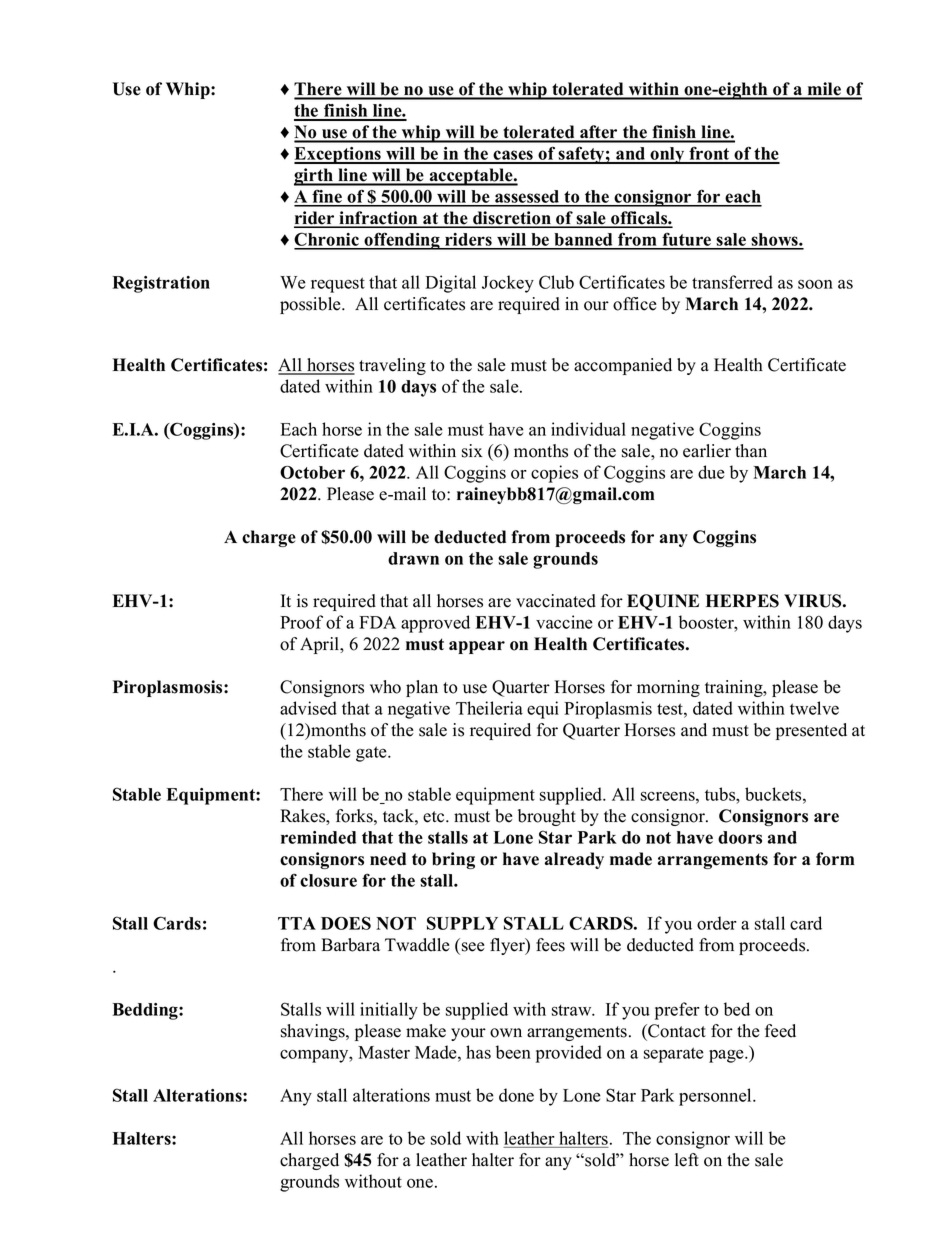 The height and width of the page is (1233, 952). I want to click on done, so click(516, 1095).
